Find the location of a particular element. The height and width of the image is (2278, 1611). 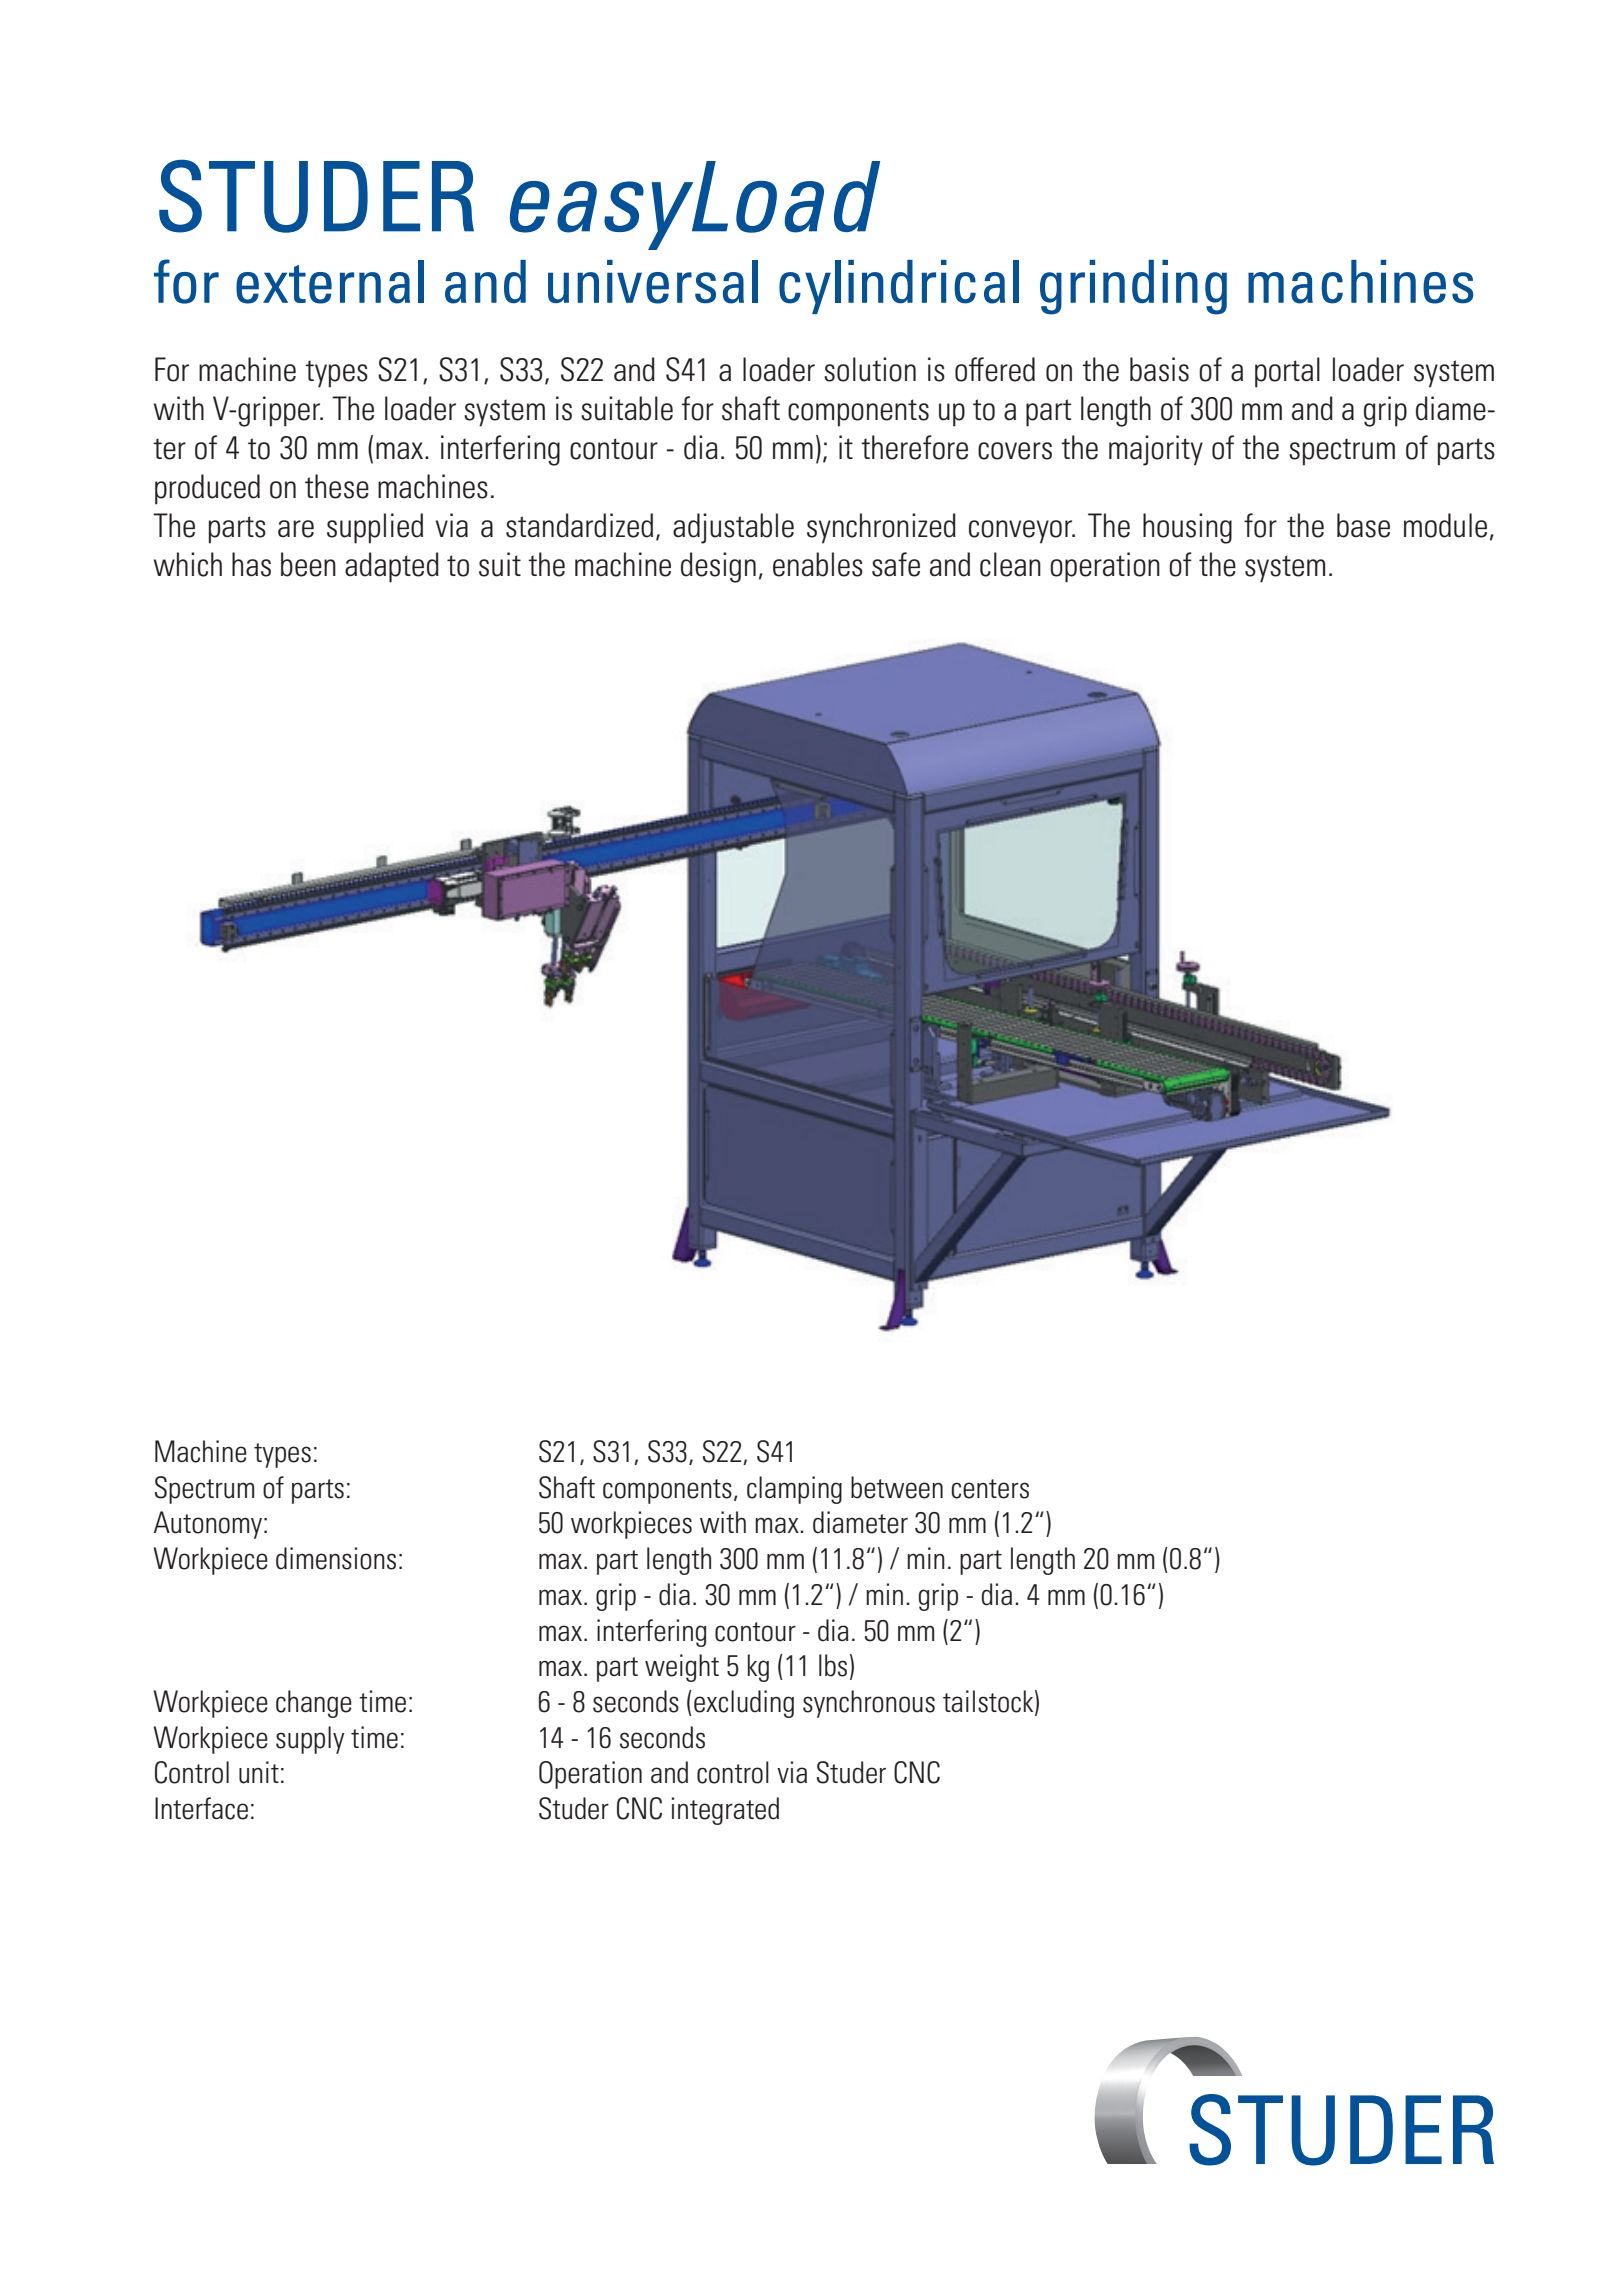

synchronous is located at coordinates (869, 1704).
